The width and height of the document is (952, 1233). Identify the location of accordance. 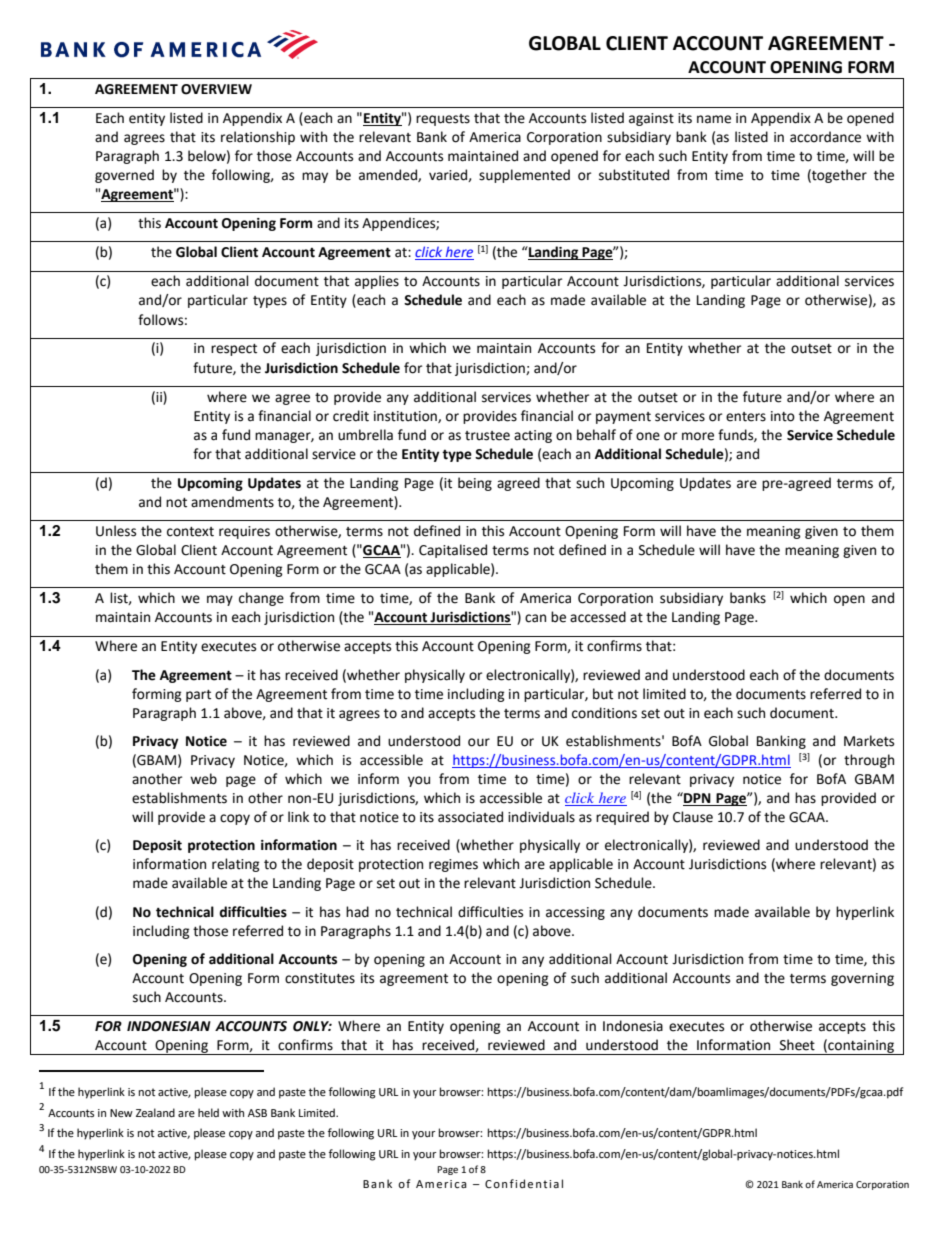
(825, 137).
